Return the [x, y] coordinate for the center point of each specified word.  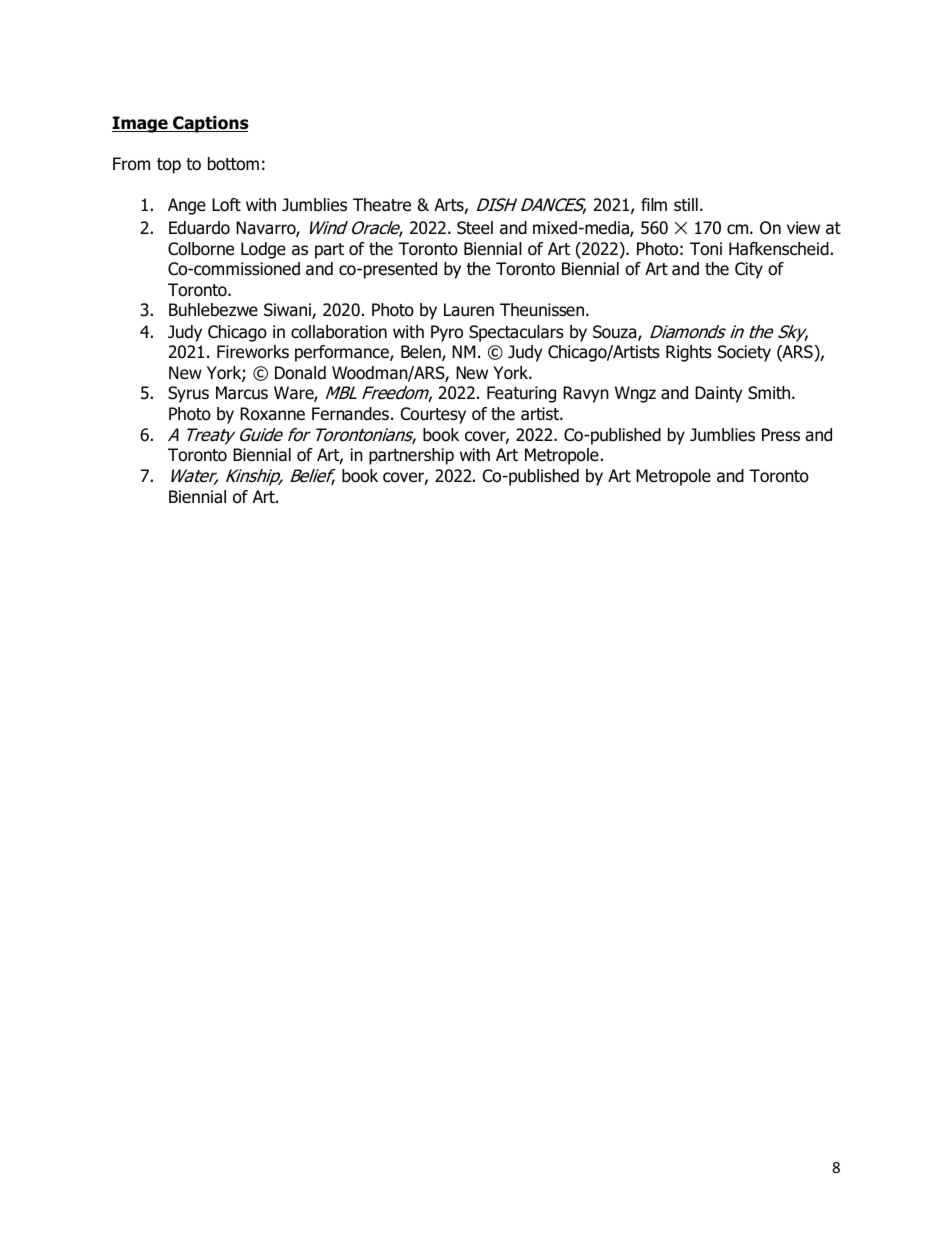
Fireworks [253, 352]
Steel [475, 228]
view [803, 228]
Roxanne [272, 414]
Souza [616, 333]
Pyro [447, 333]
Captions [210, 124]
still [686, 205]
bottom [233, 164]
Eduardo [199, 228]
